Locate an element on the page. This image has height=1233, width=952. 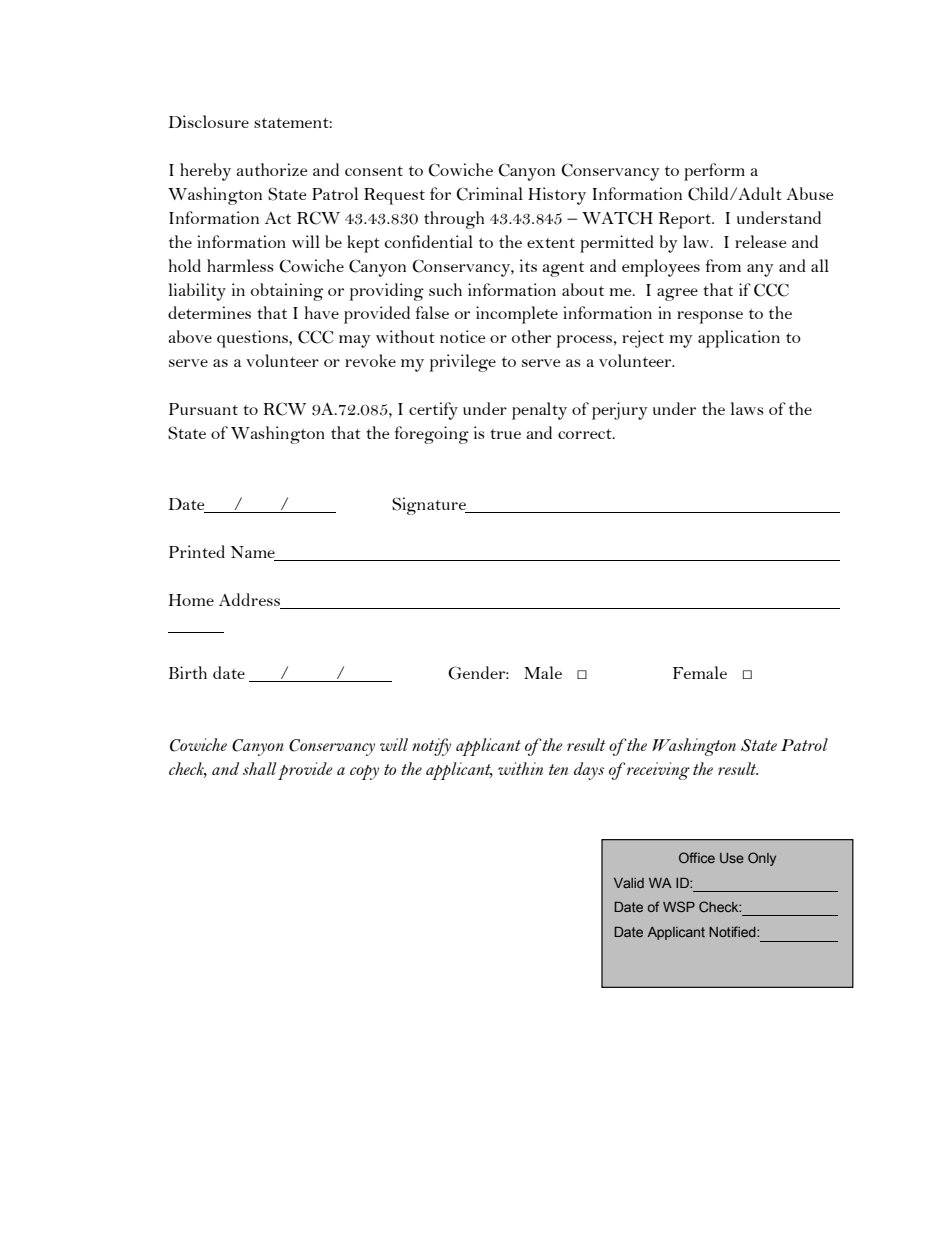
perform is located at coordinates (714, 172).
